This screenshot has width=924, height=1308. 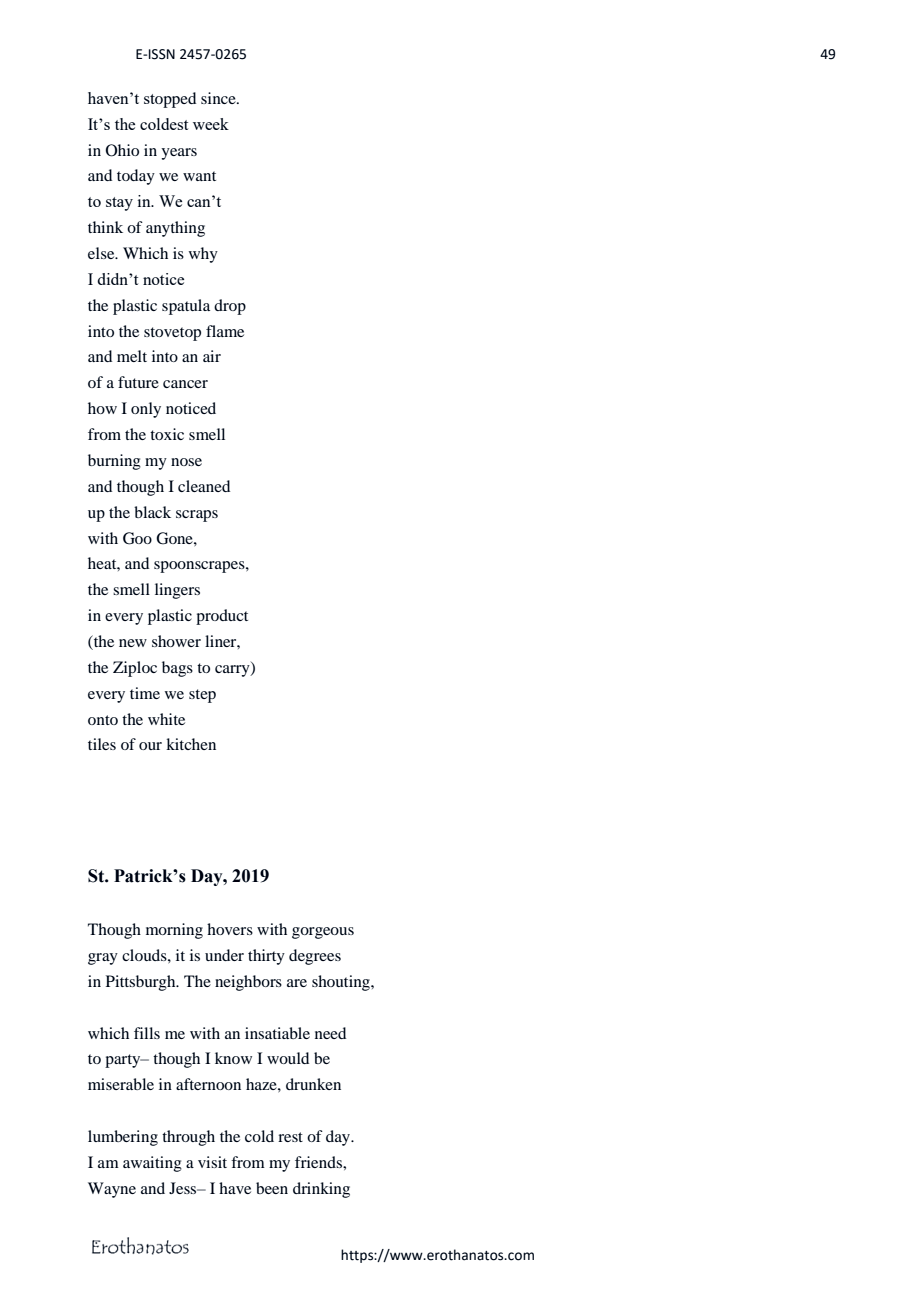 What do you see at coordinates (222, 617) in the screenshot?
I see `product` at bounding box center [222, 617].
